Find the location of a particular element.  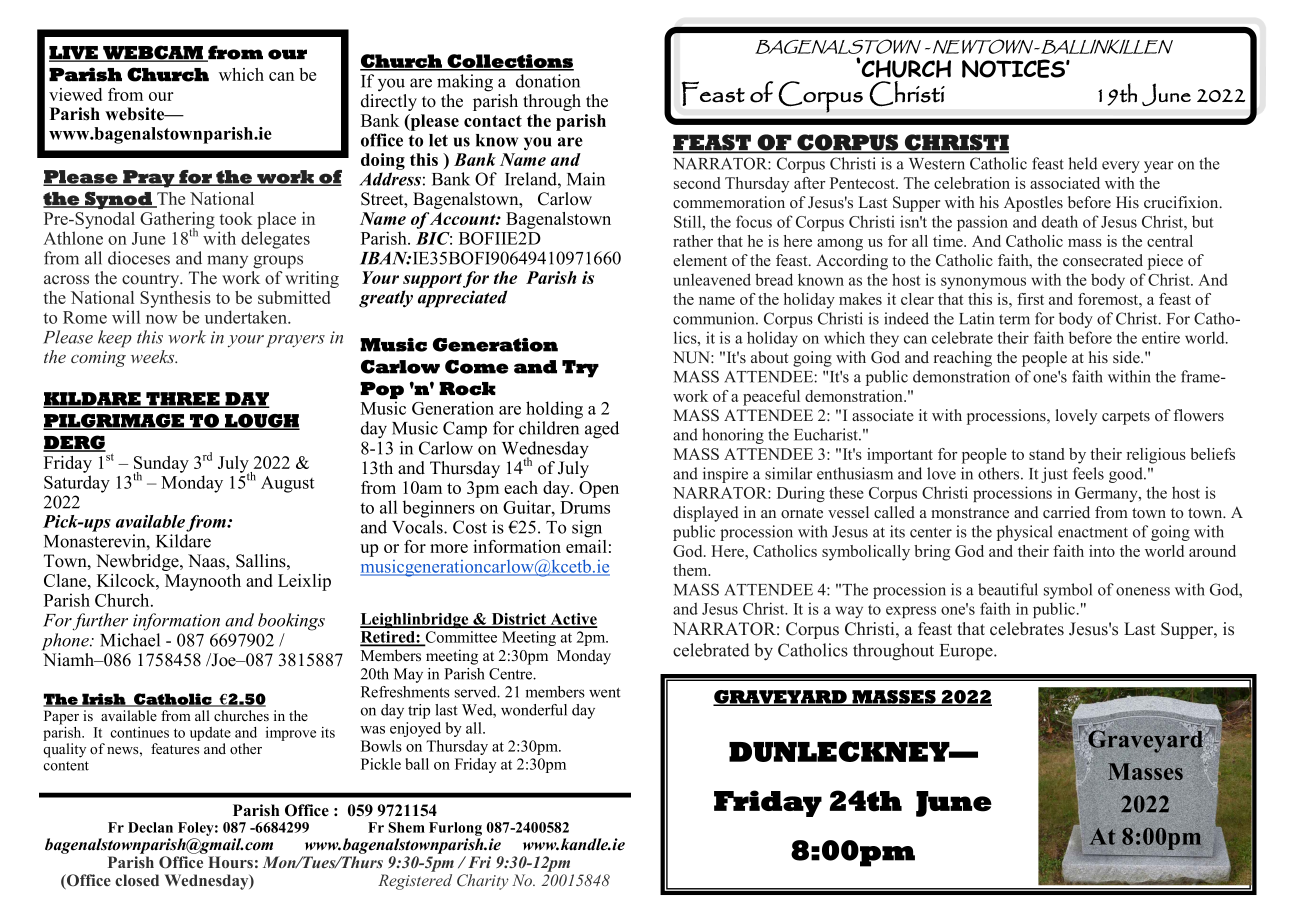

consecrated is located at coordinates (1103, 260).
